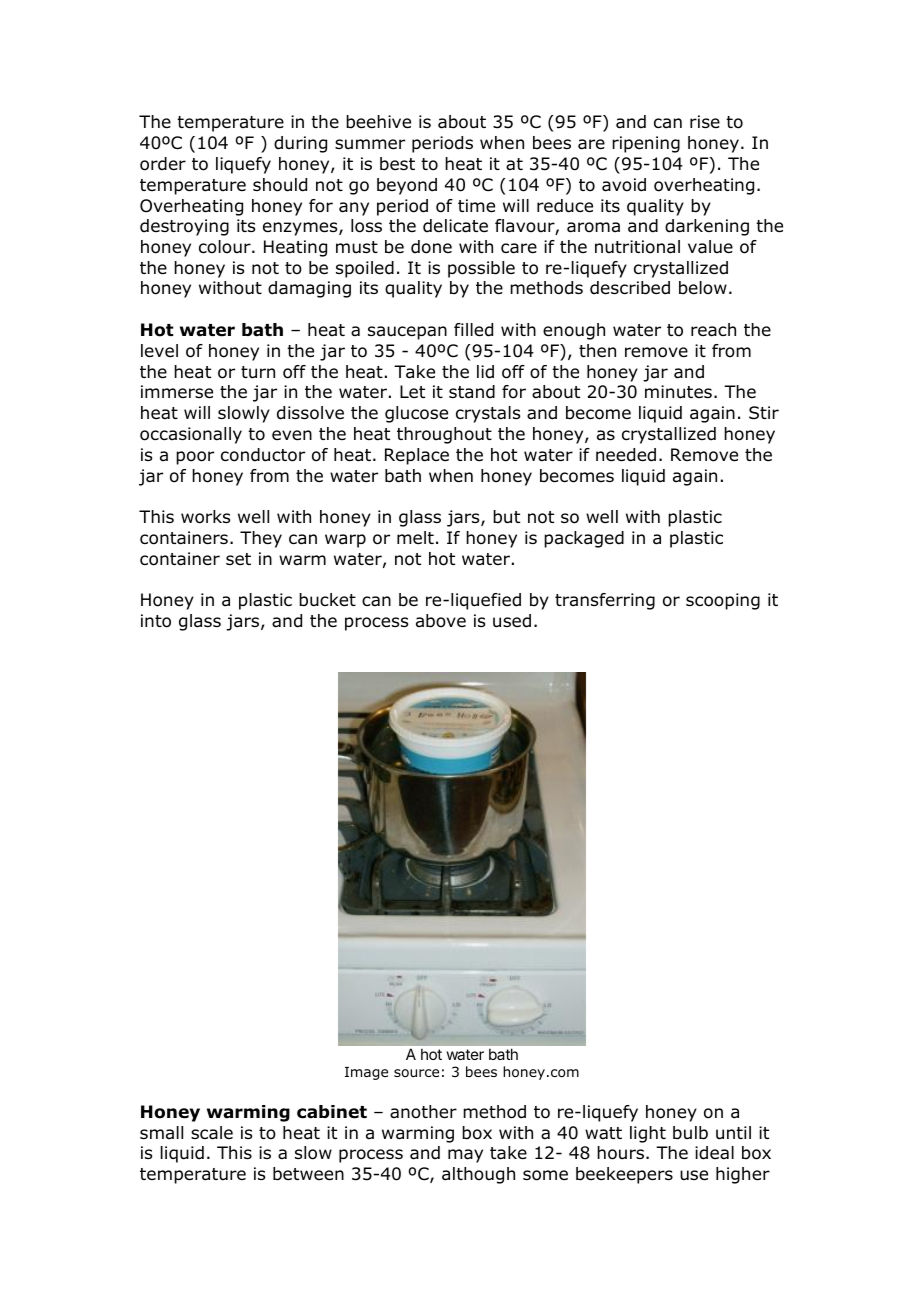 The width and height of the screenshot is (924, 1308). I want to click on should, so click(280, 185).
